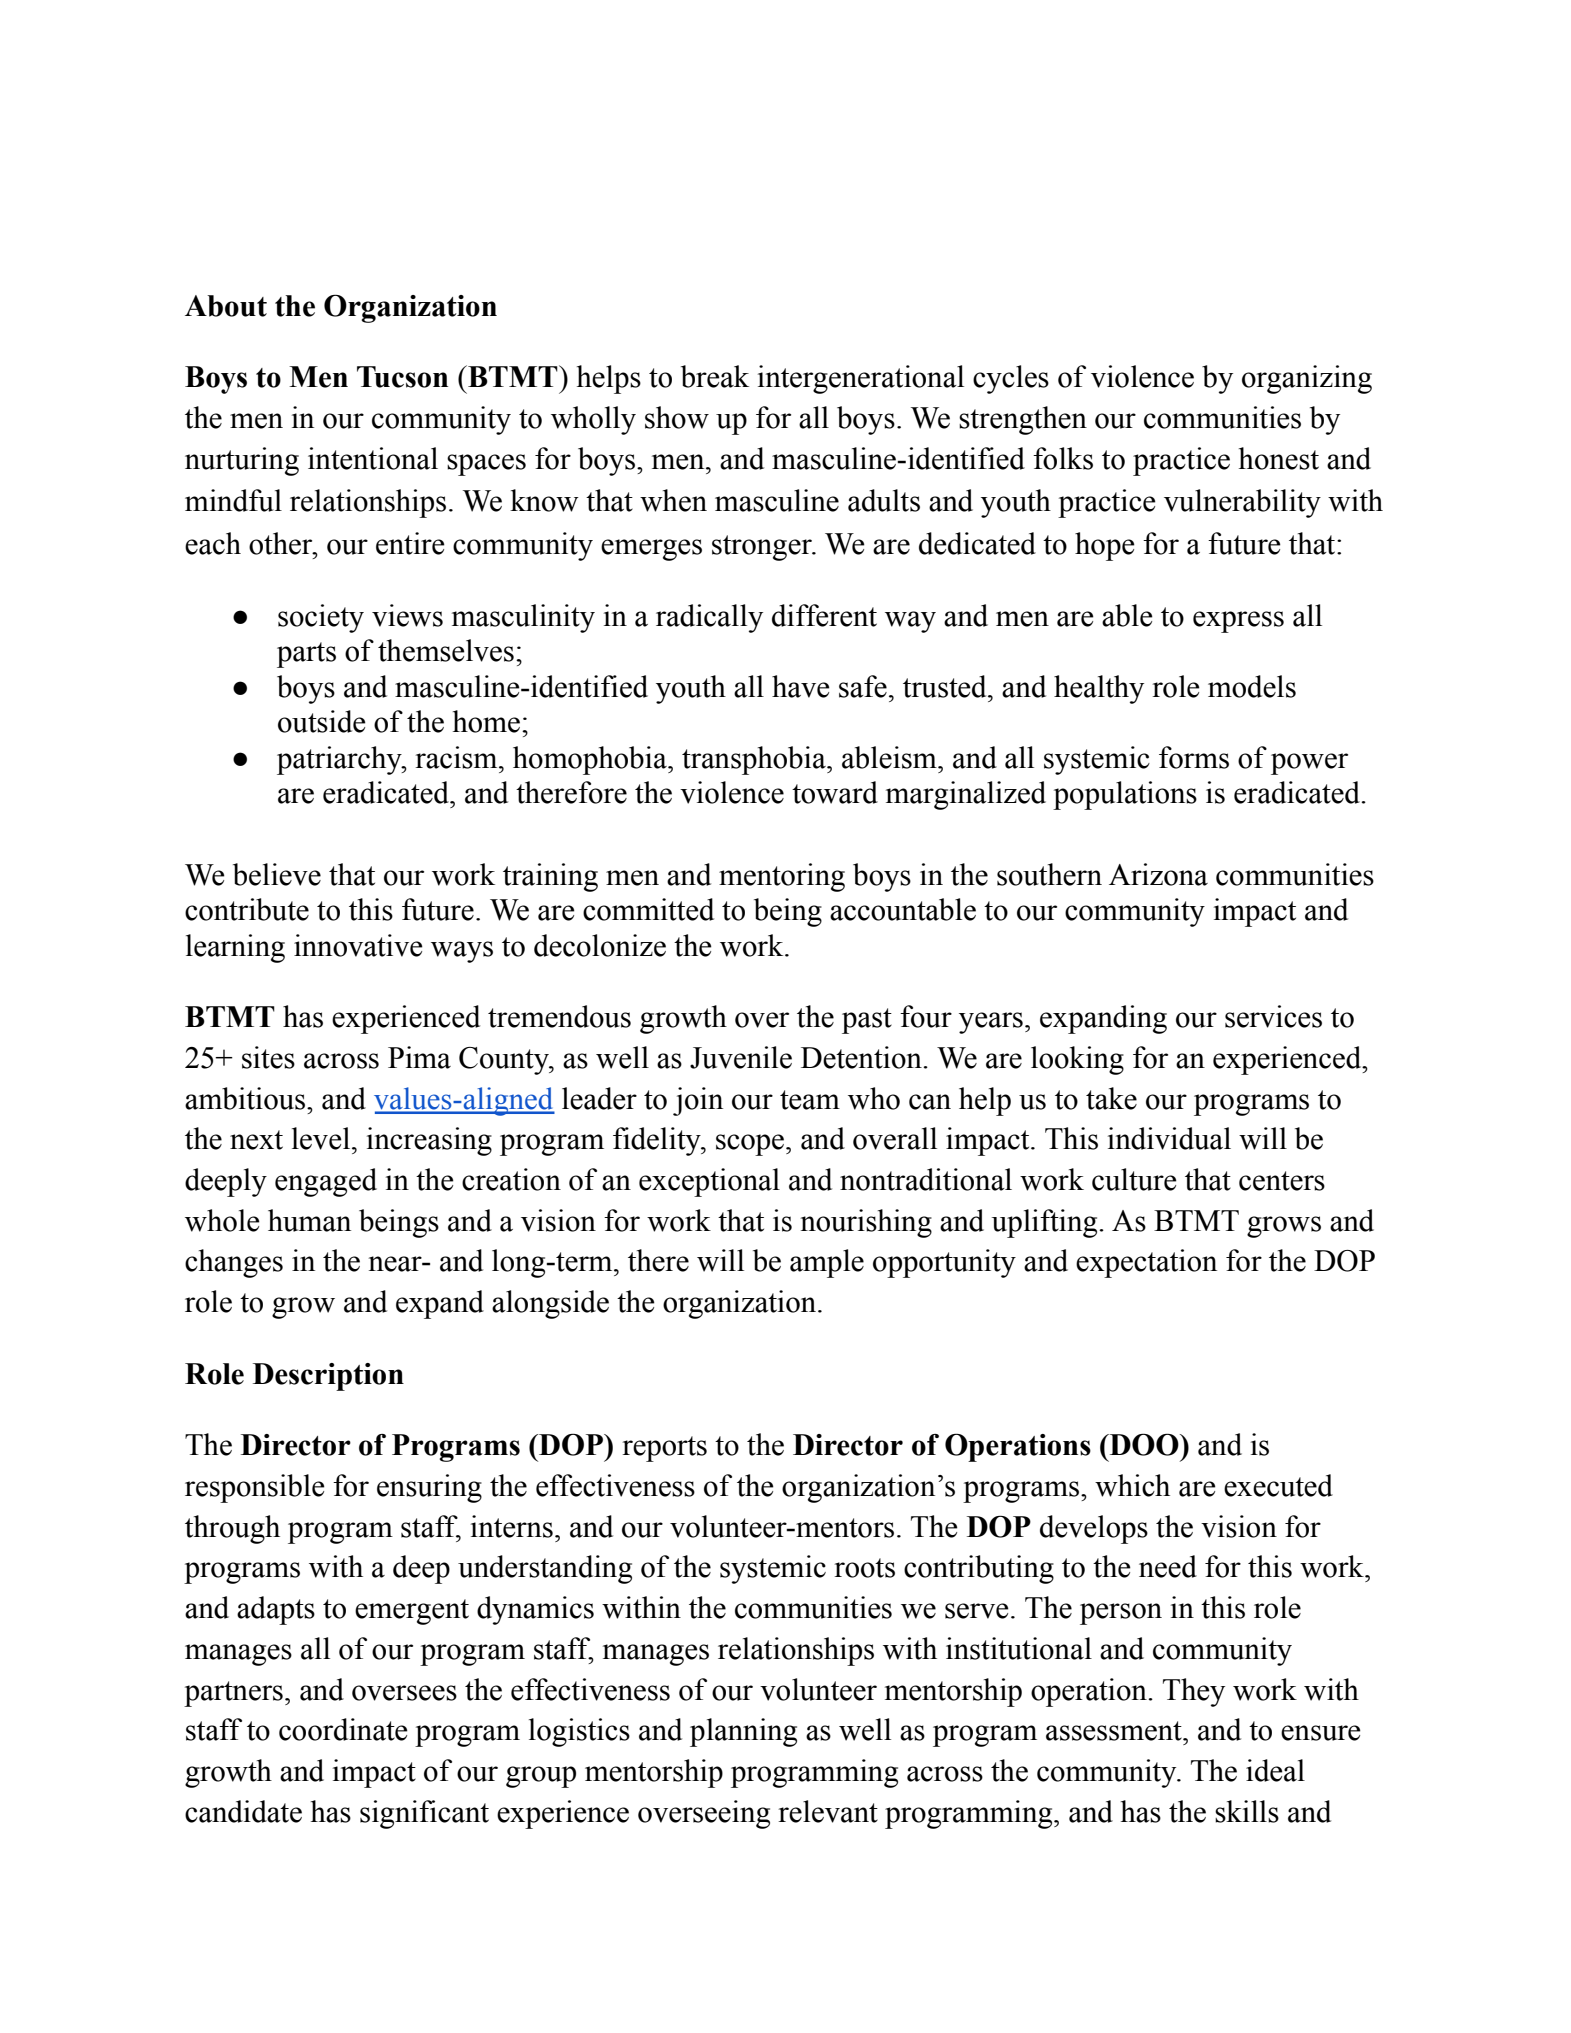 Image resolution: width=1571 pixels, height=2033 pixels. Describe the element at coordinates (343, 1729) in the screenshot. I see `coordinate` at that location.
